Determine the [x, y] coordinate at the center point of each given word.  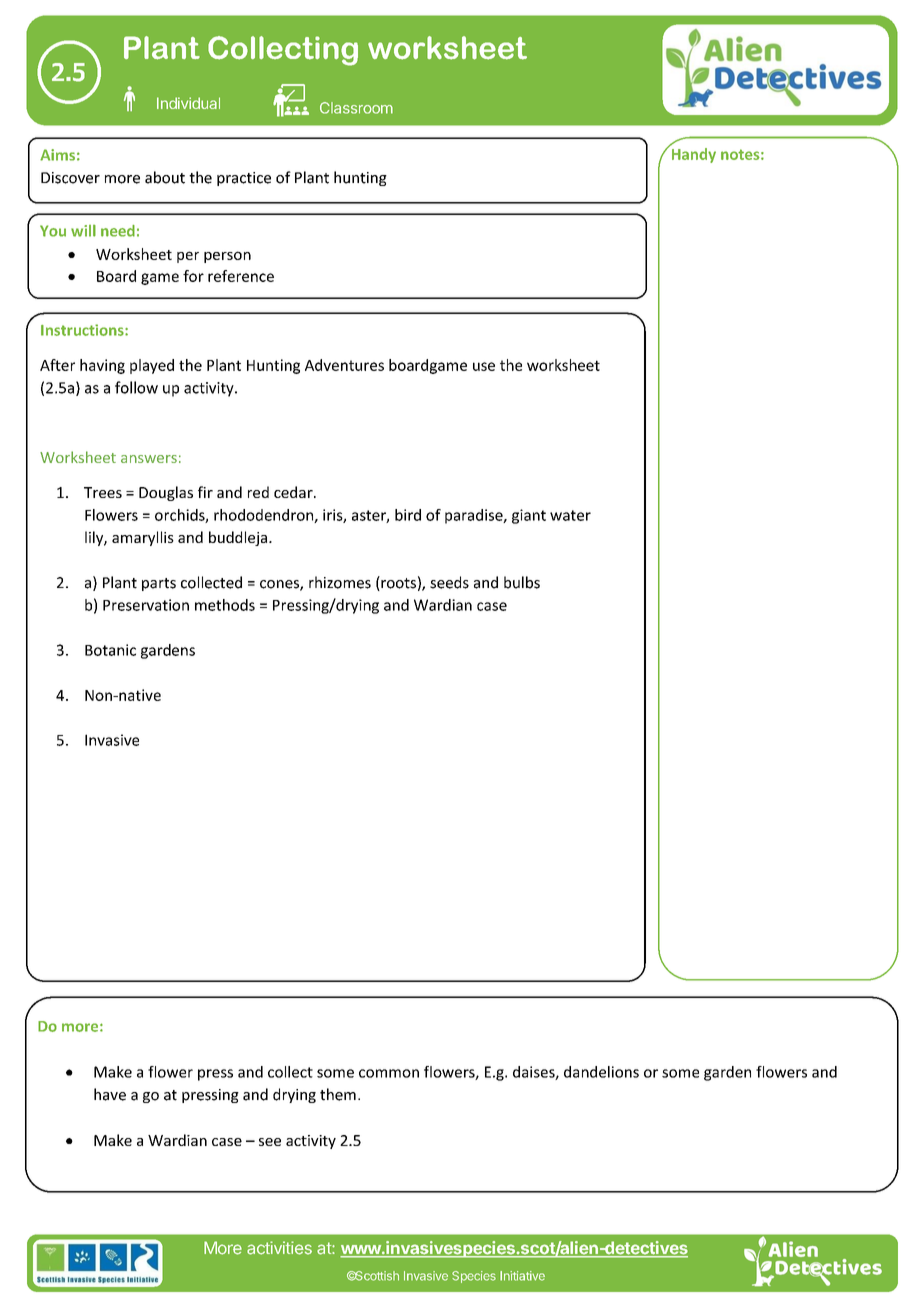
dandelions [601, 1072]
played [152, 366]
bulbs [522, 582]
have [110, 1094]
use [484, 366]
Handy [692, 154]
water [570, 515]
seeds [449, 582]
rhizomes [340, 582]
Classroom [356, 108]
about [165, 177]
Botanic [110, 650]
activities [279, 1248]
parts [159, 584]
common [389, 1073]
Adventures [344, 365]
